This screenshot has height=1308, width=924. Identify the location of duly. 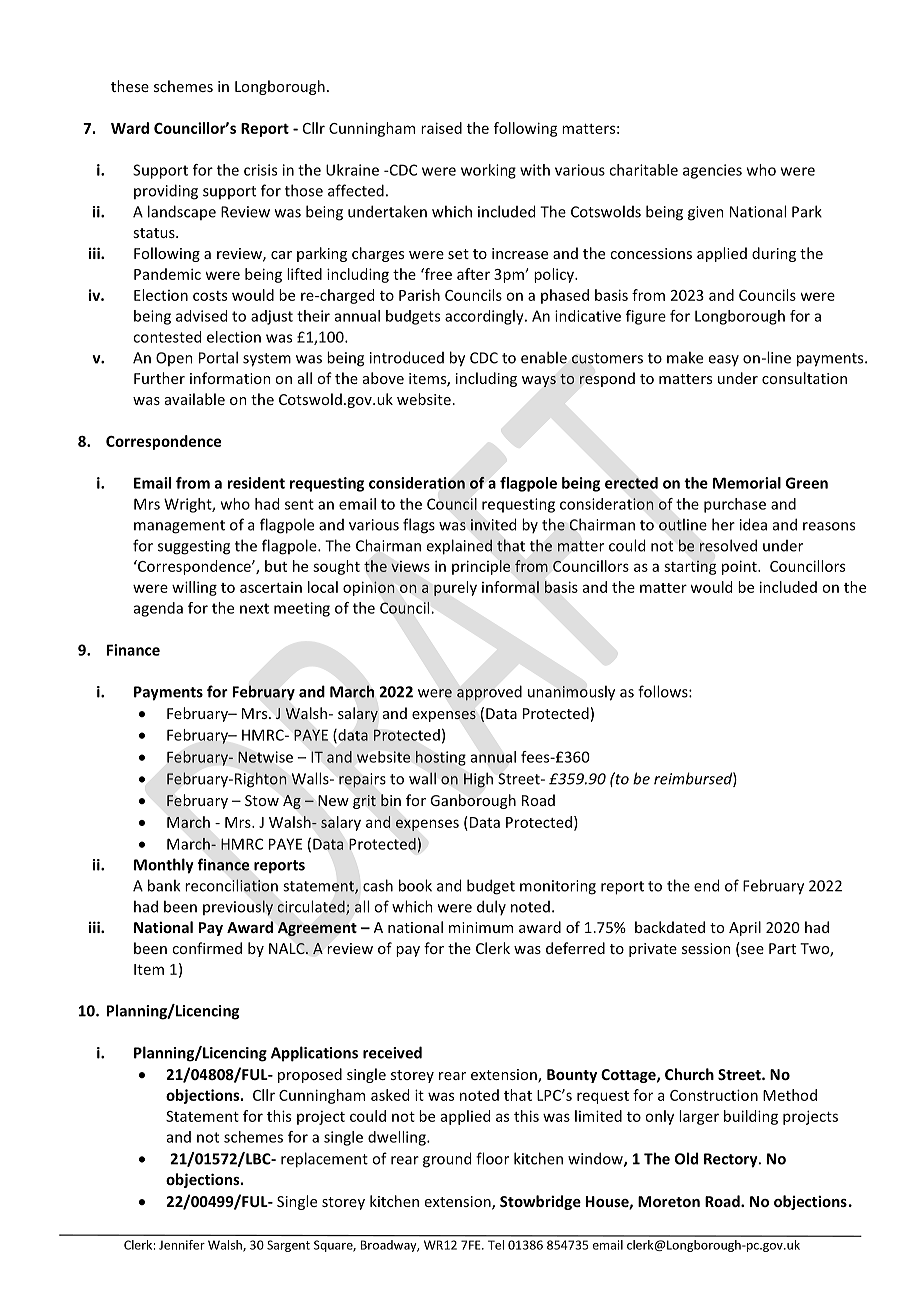
(491, 907).
